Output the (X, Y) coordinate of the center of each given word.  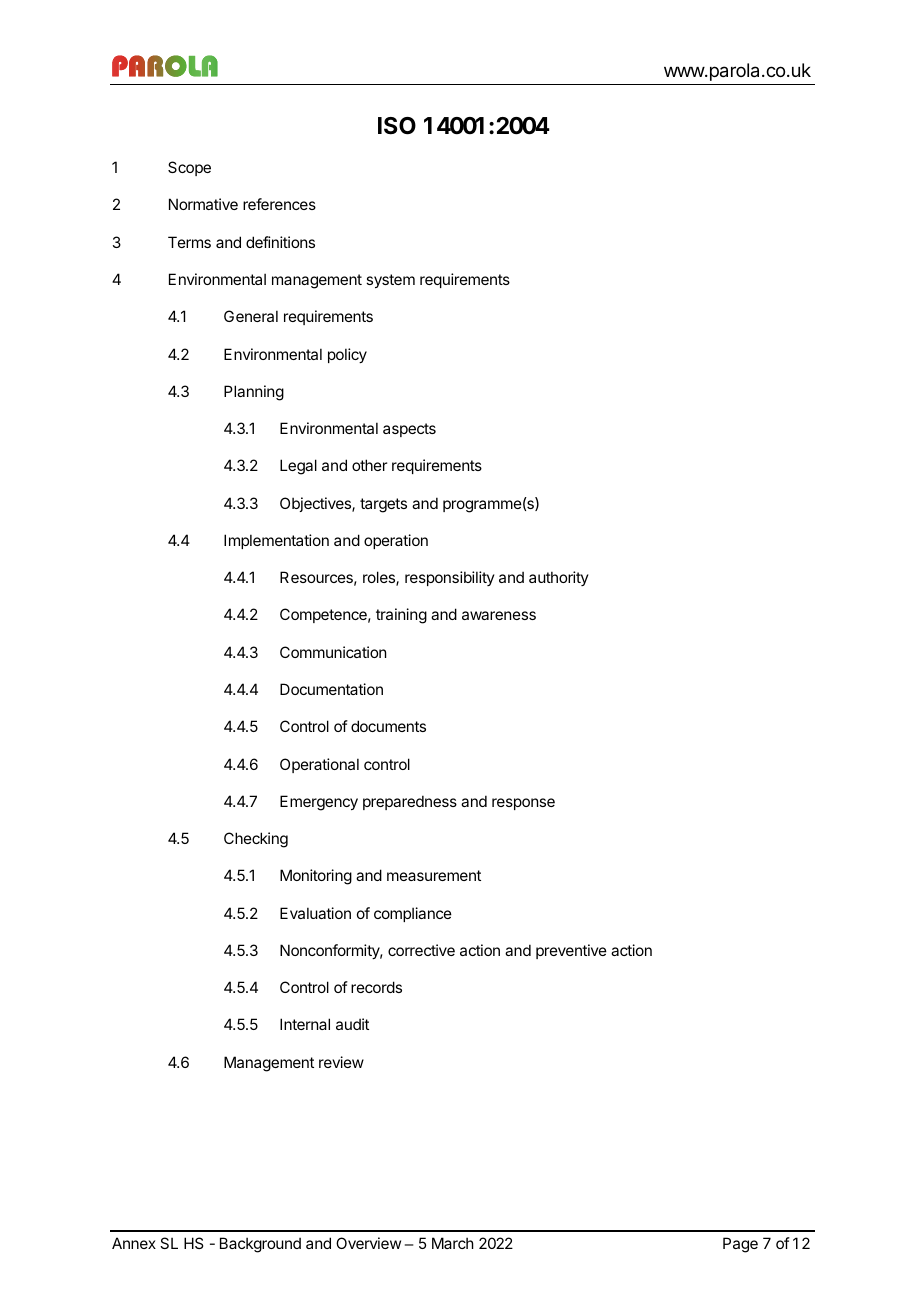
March (453, 1243)
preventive (571, 951)
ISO (397, 126)
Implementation (276, 541)
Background (260, 1245)
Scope (189, 168)
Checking (256, 840)
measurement (434, 875)
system (390, 281)
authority (559, 578)
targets (383, 505)
